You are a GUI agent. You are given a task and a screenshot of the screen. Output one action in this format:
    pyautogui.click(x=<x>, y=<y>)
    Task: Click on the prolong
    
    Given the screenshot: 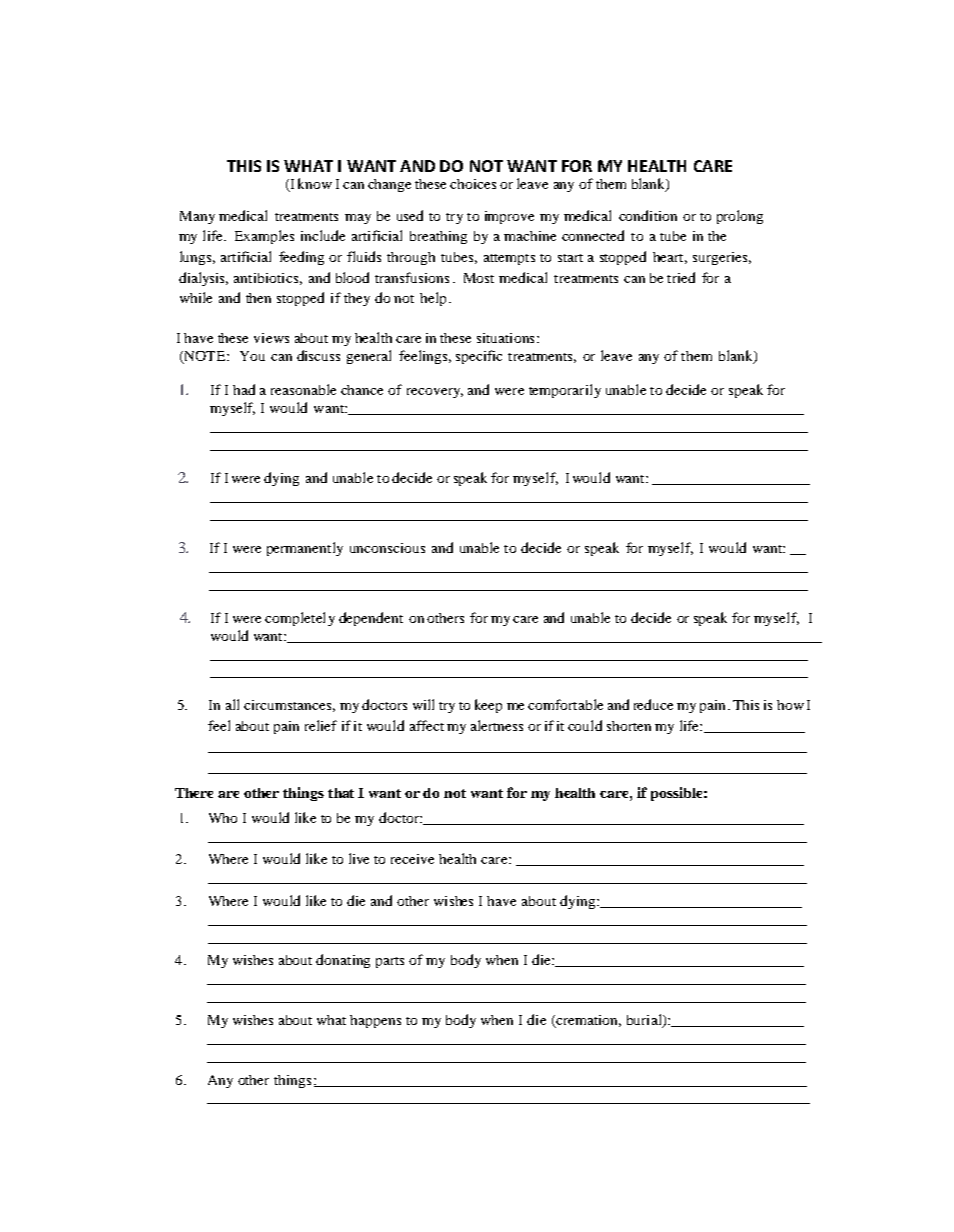 What is the action you would take?
    pyautogui.click(x=740, y=217)
